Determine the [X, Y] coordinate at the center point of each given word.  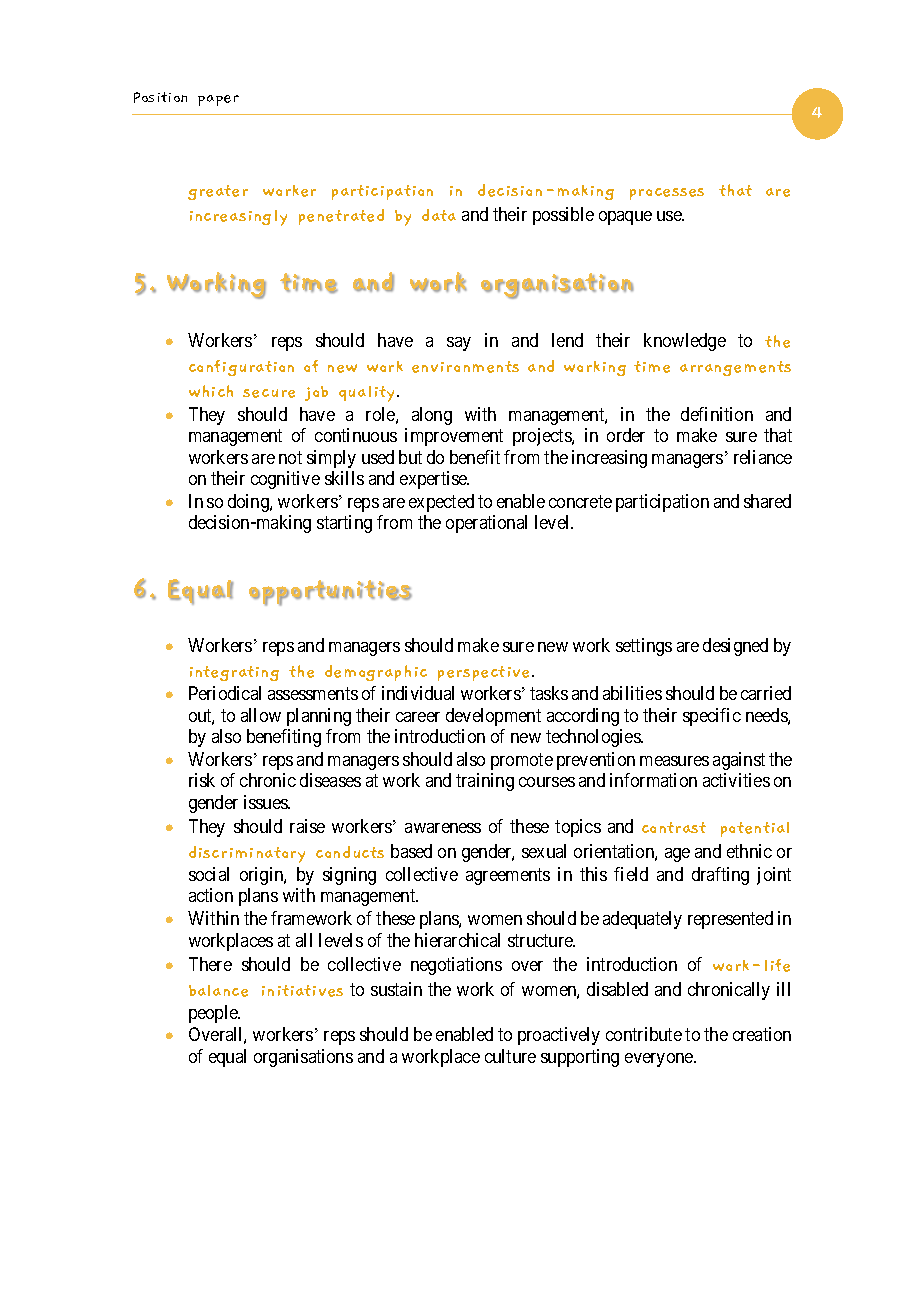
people [214, 1014]
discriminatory [247, 854]
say [459, 344]
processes [667, 194]
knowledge [685, 342]
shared [767, 501]
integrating [234, 673]
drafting [720, 876]
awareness [443, 828]
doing [249, 503]
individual [418, 693]
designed [735, 647]
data [439, 215]
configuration [241, 368]
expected [441, 503]
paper [218, 100]
